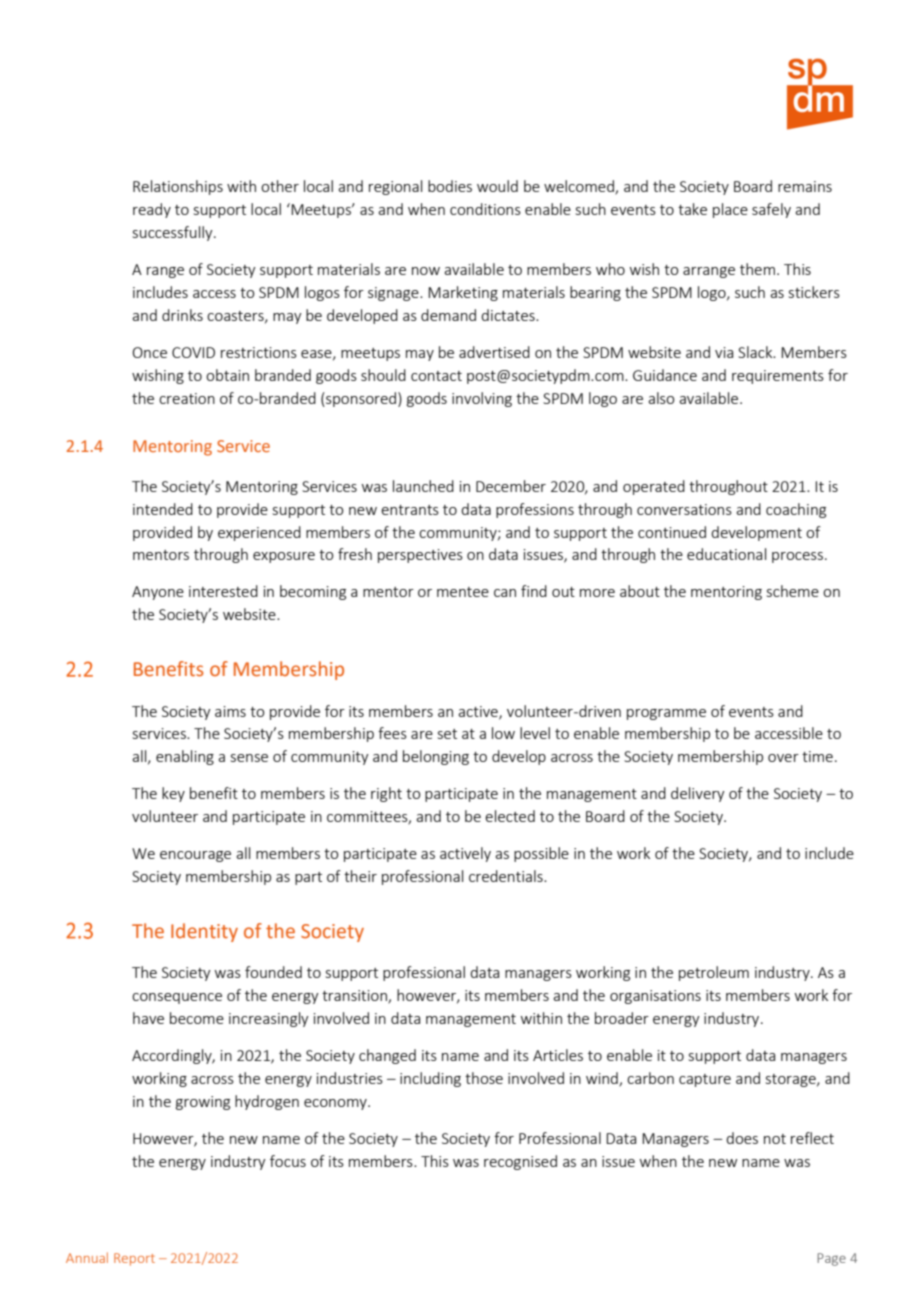  Describe the element at coordinates (520, 1162) in the document. I see `recognised` at that location.
